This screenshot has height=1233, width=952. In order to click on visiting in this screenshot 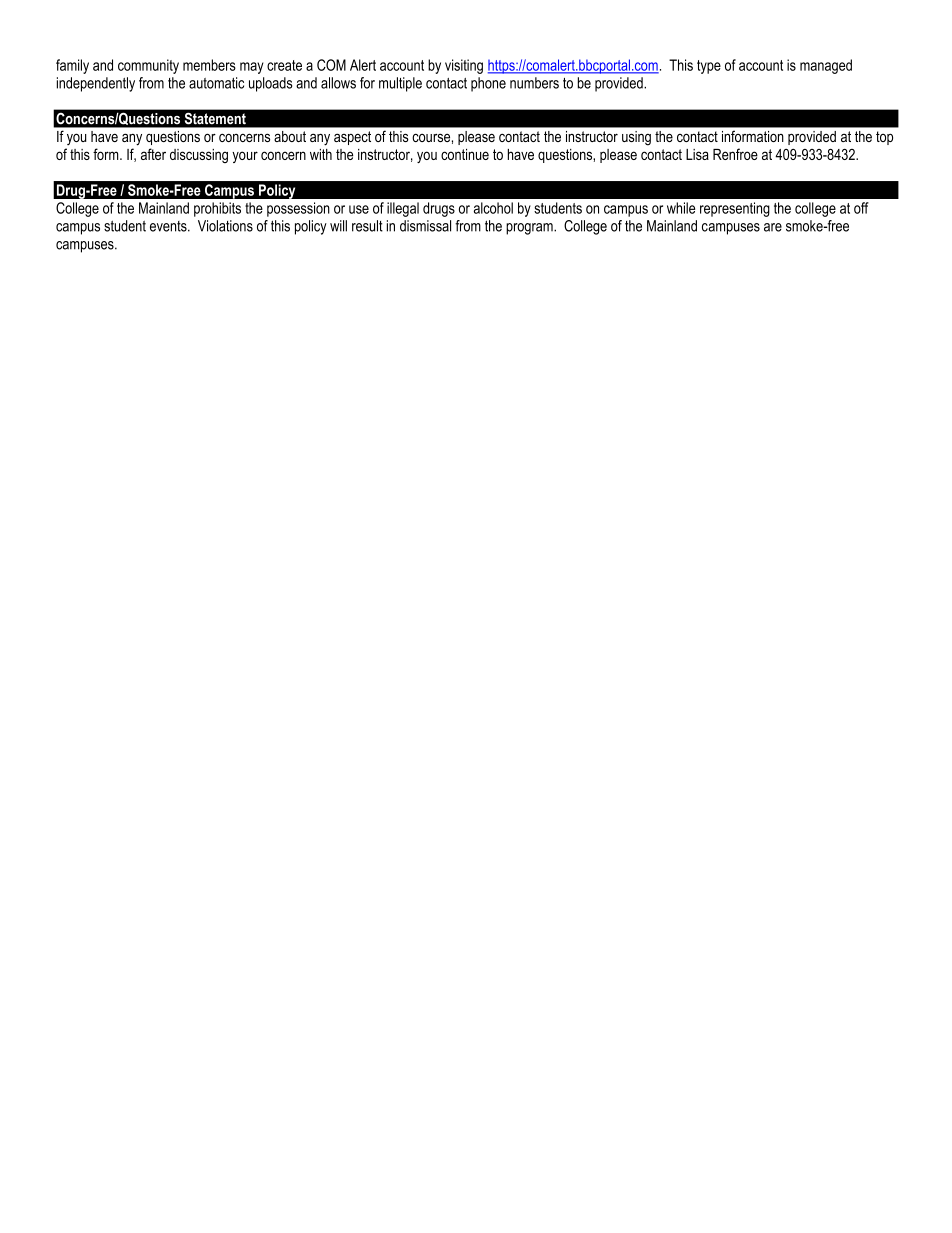, I will do `click(464, 66)`.
